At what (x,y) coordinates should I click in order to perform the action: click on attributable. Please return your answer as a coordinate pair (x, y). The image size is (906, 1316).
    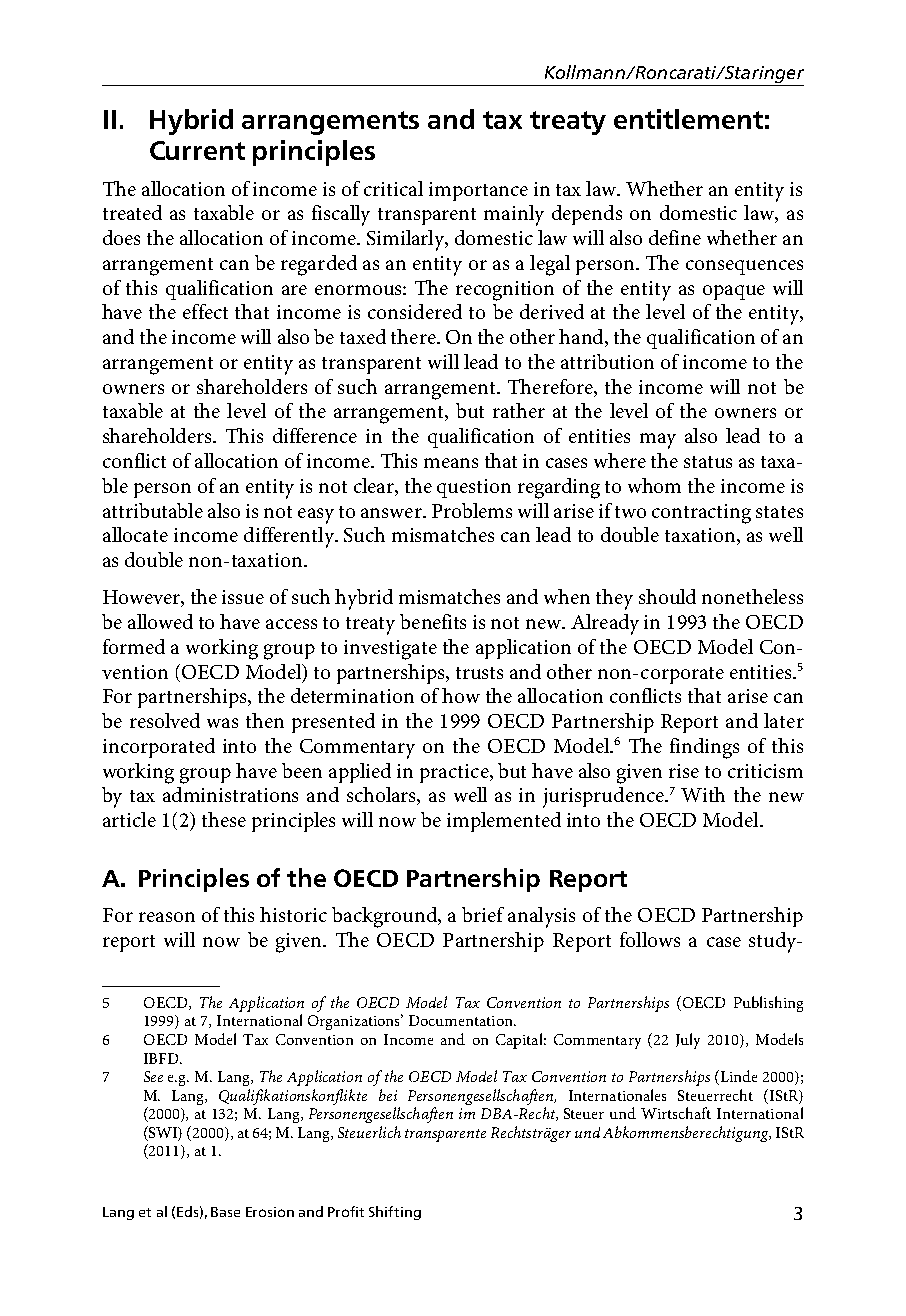
    Looking at the image, I should click on (153, 510).
